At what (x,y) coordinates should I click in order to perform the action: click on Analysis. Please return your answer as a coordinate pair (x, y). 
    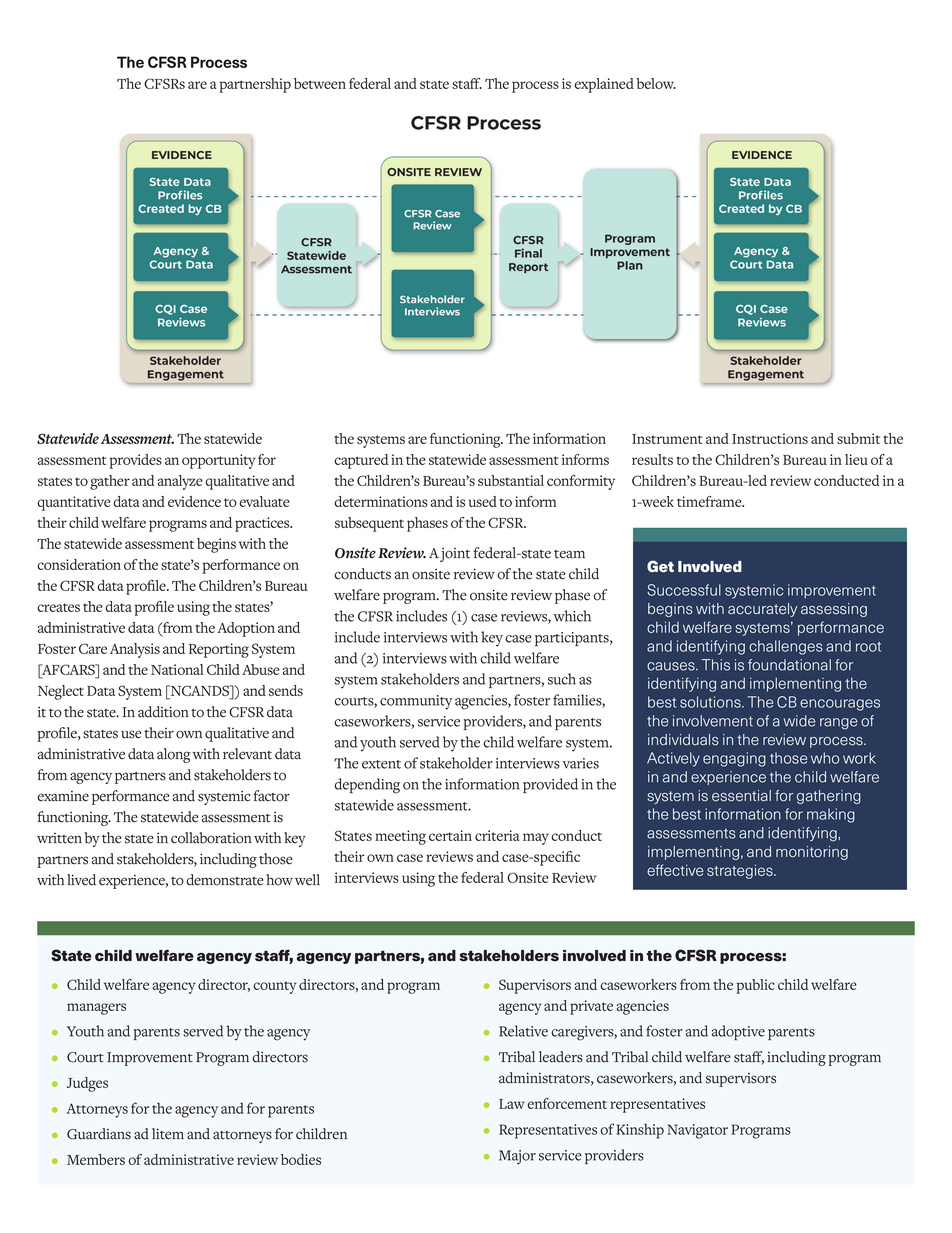
    Looking at the image, I should click on (135, 650).
